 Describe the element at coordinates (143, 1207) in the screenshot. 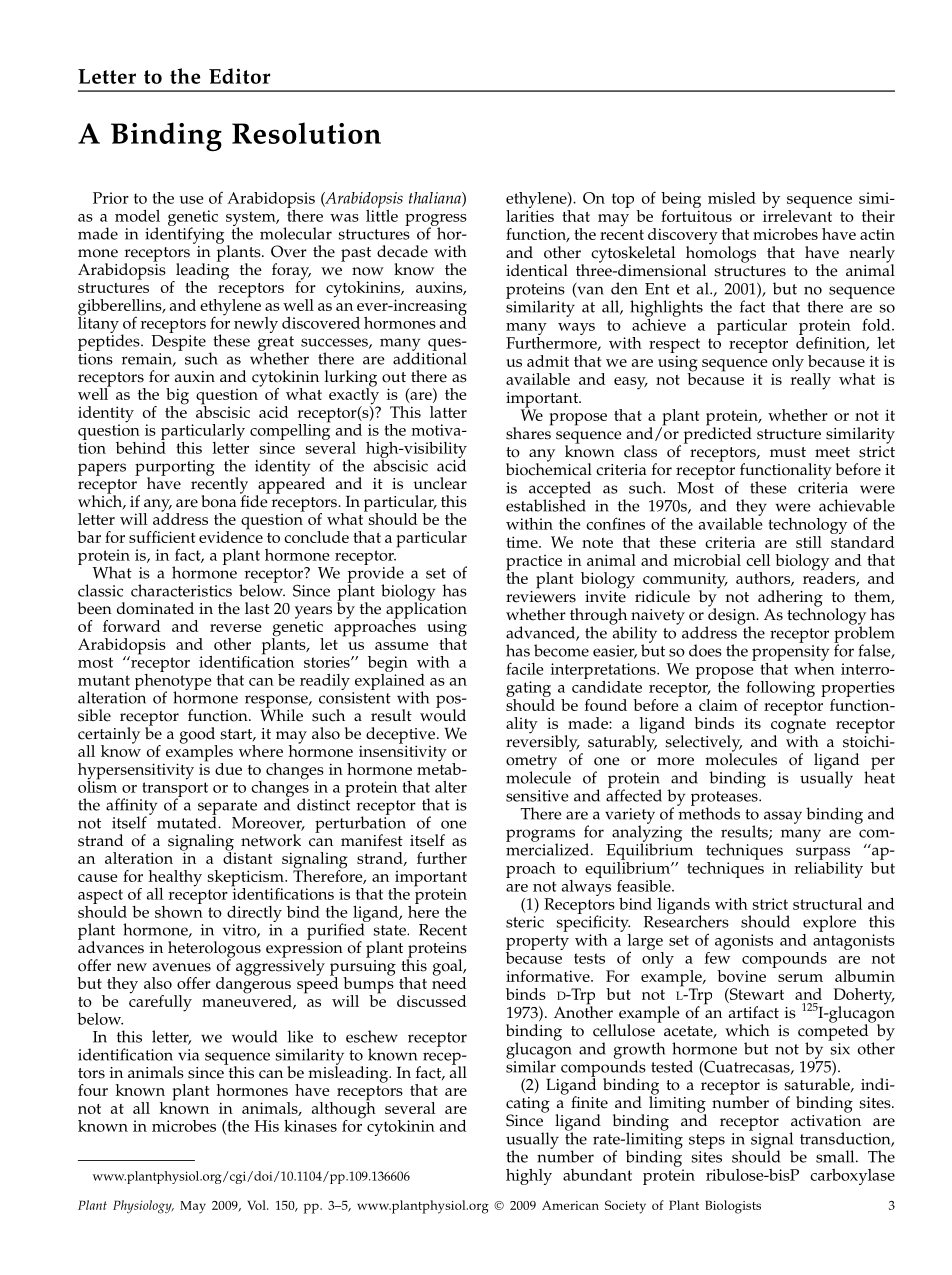

I see `Physiology` at that location.
